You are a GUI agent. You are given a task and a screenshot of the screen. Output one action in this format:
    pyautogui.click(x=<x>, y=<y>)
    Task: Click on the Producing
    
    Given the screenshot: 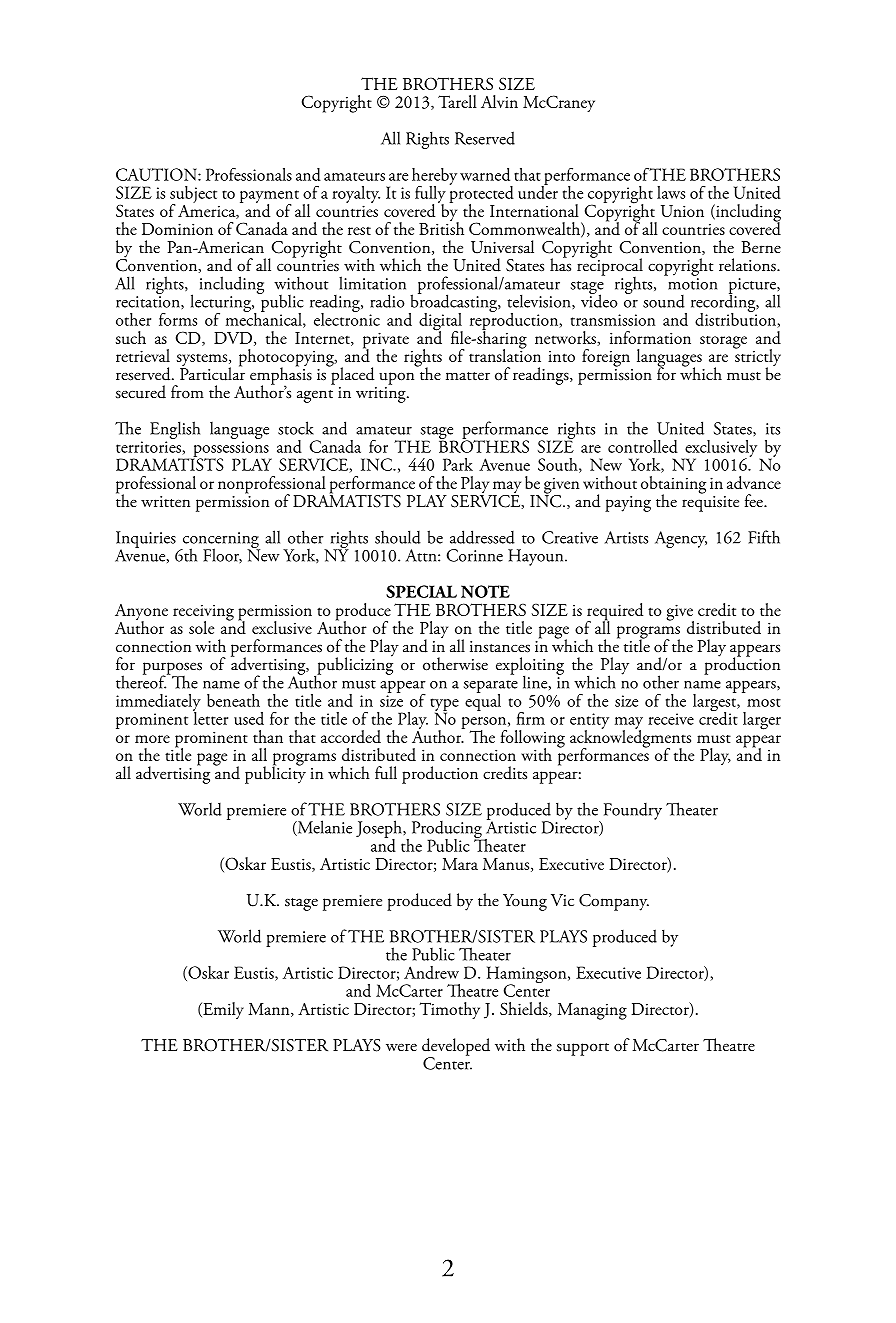 What is the action you would take?
    pyautogui.click(x=448, y=831)
